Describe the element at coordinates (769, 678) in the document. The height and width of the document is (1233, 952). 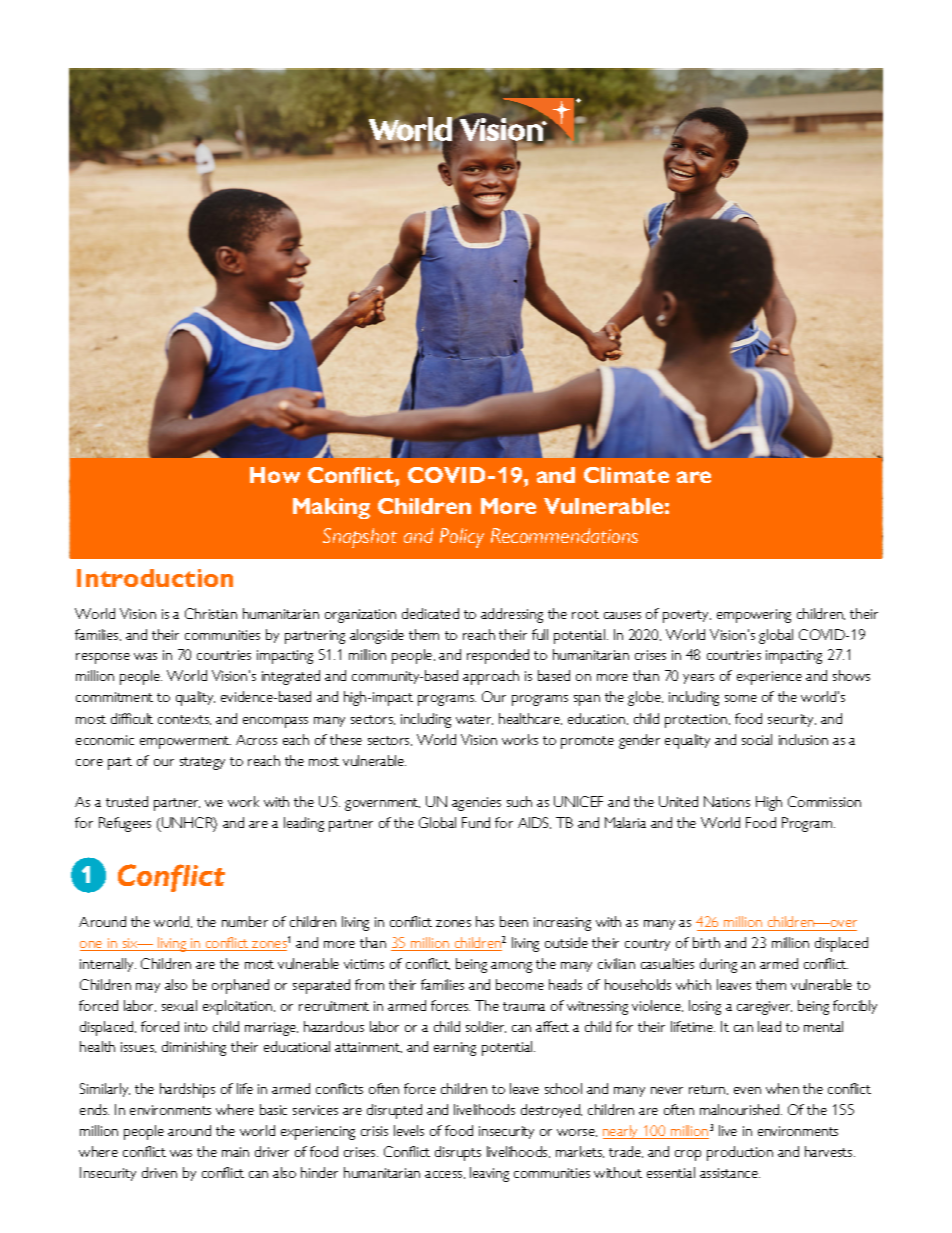
I see `experience` at that location.
